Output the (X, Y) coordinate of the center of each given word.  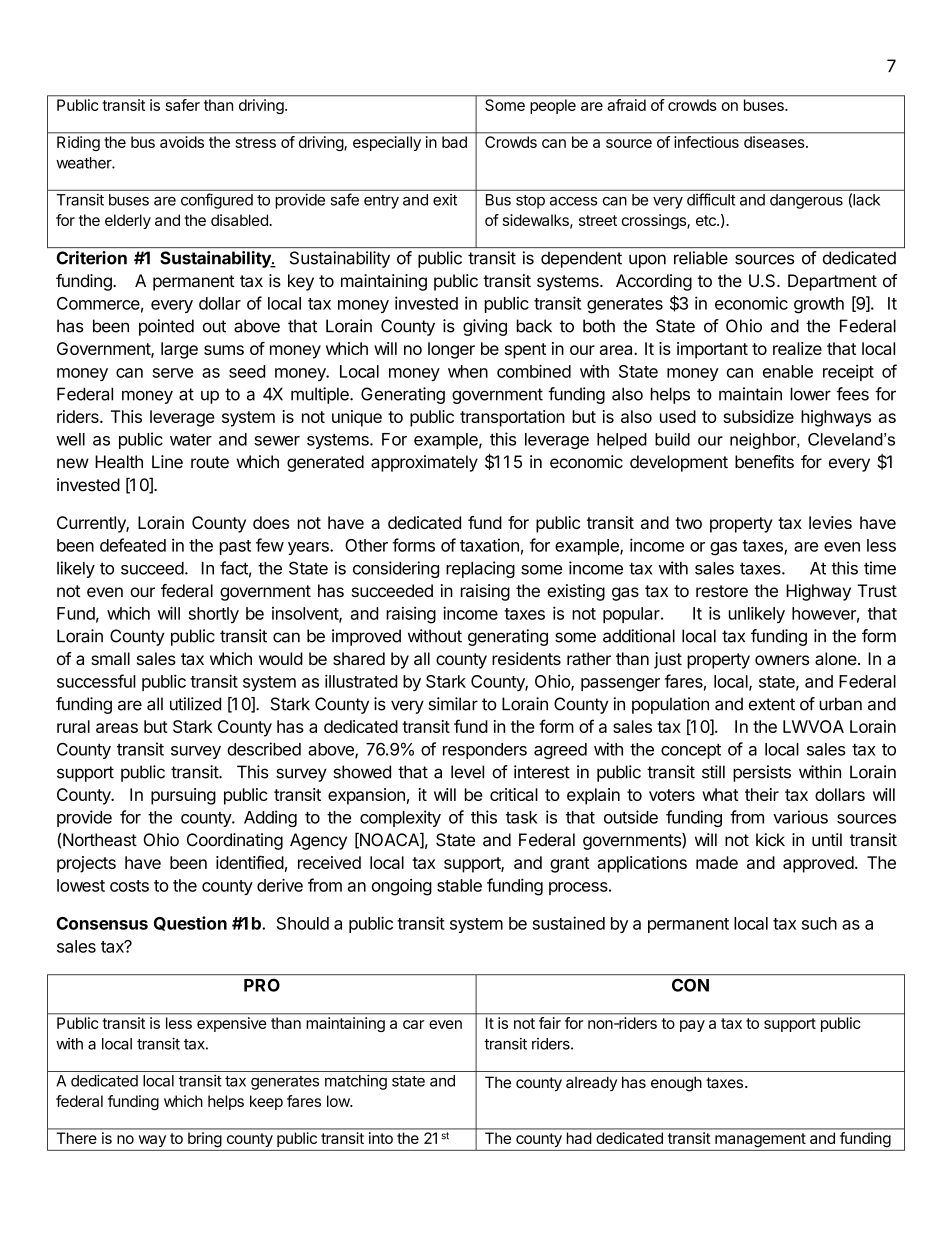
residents (526, 658)
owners (782, 660)
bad (454, 142)
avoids (182, 142)
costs (129, 886)
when (468, 371)
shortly (213, 615)
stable (459, 885)
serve (172, 373)
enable (788, 371)
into (381, 1138)
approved (818, 864)
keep (266, 1102)
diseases (775, 142)
